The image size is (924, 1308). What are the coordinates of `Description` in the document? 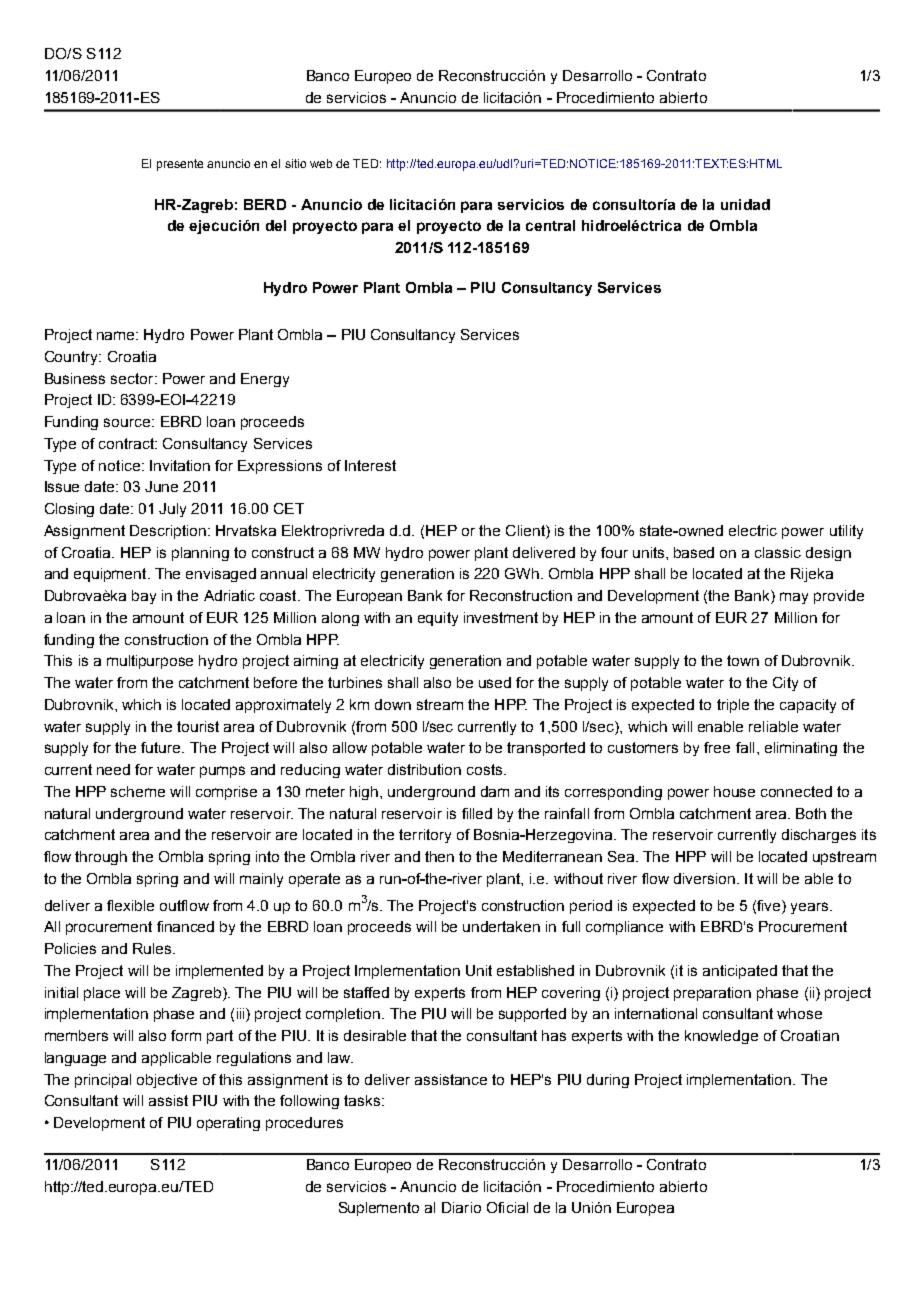 It's located at (168, 532).
